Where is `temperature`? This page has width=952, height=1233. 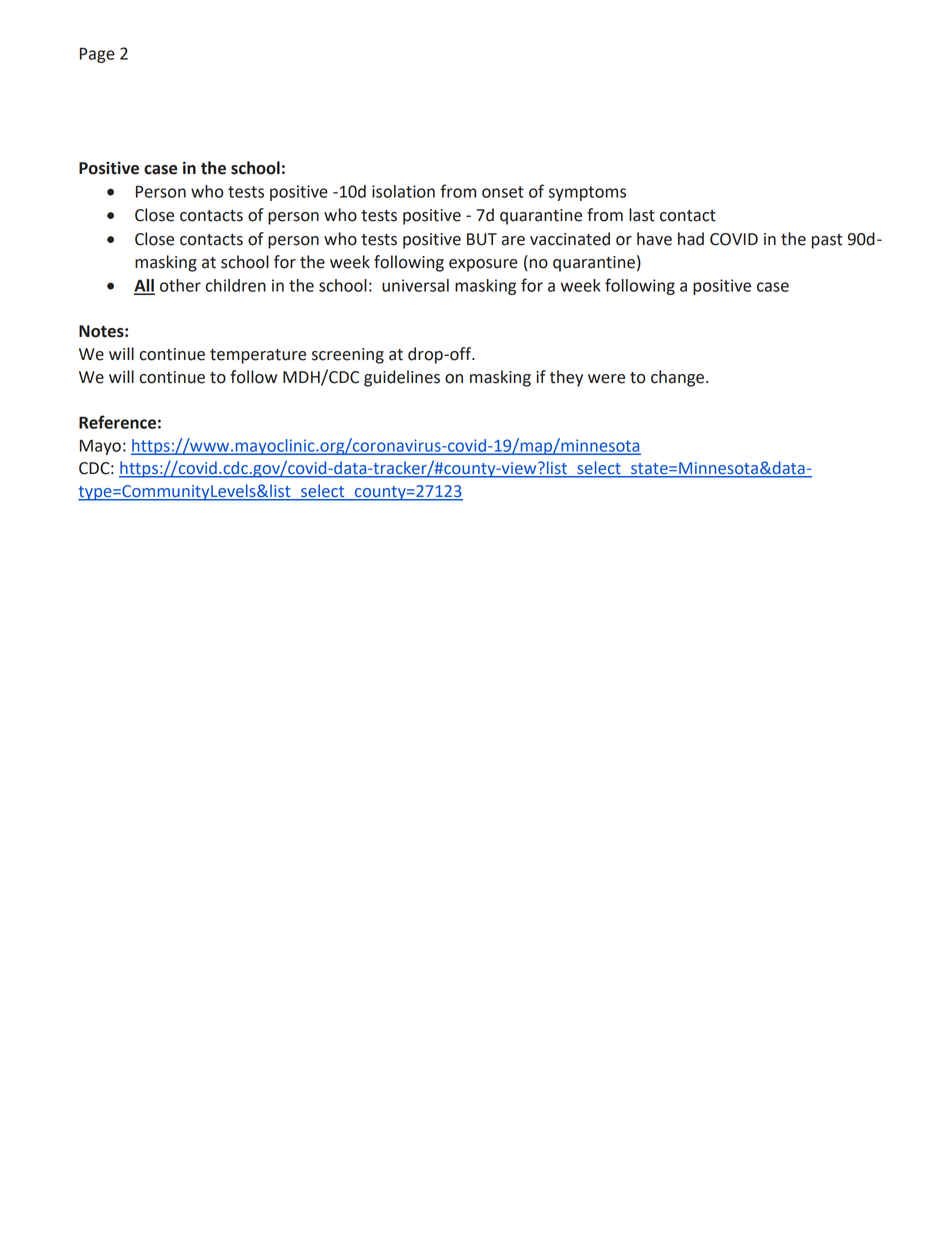 temperature is located at coordinates (258, 356).
